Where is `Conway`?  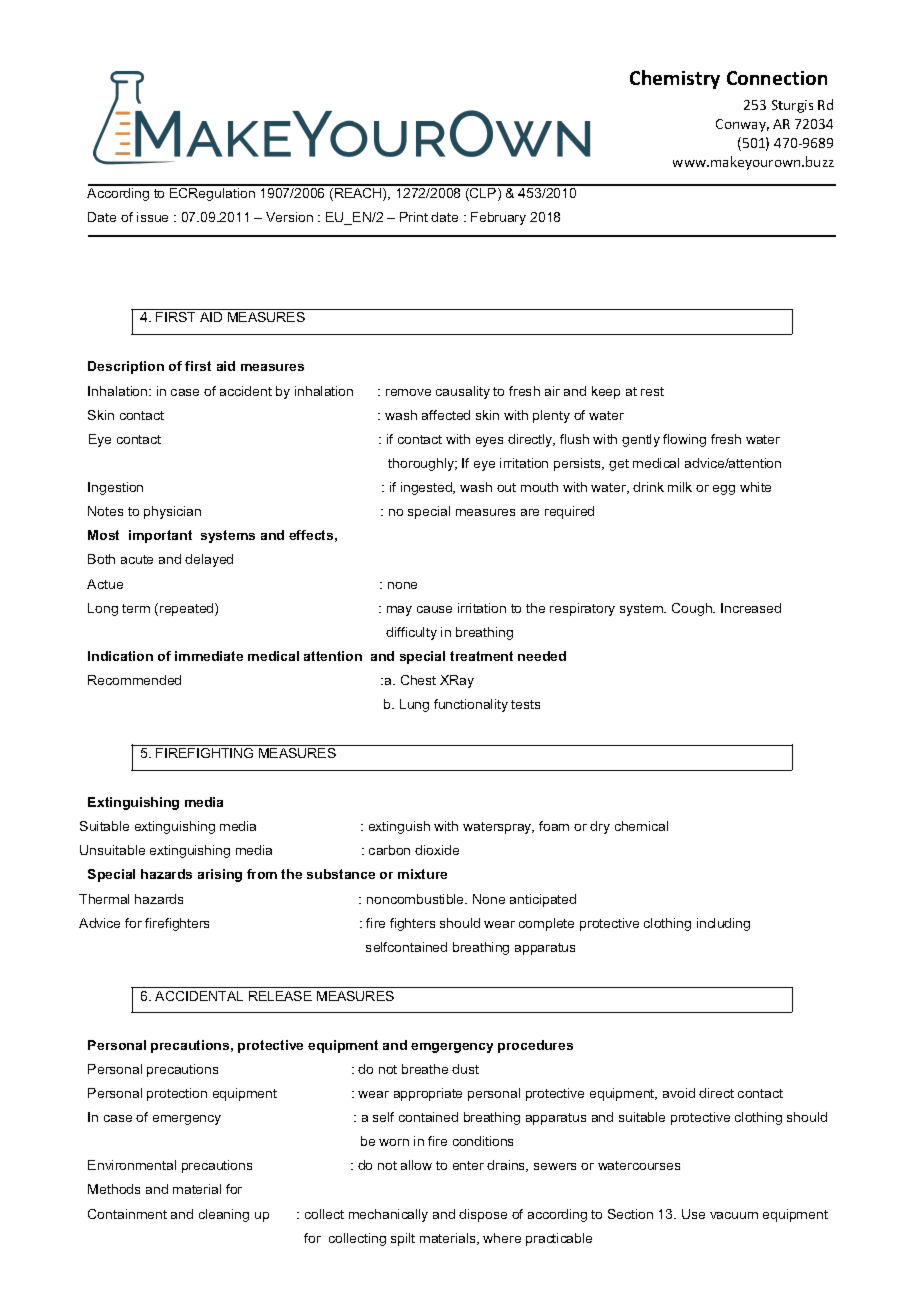
Conway is located at coordinates (742, 125).
